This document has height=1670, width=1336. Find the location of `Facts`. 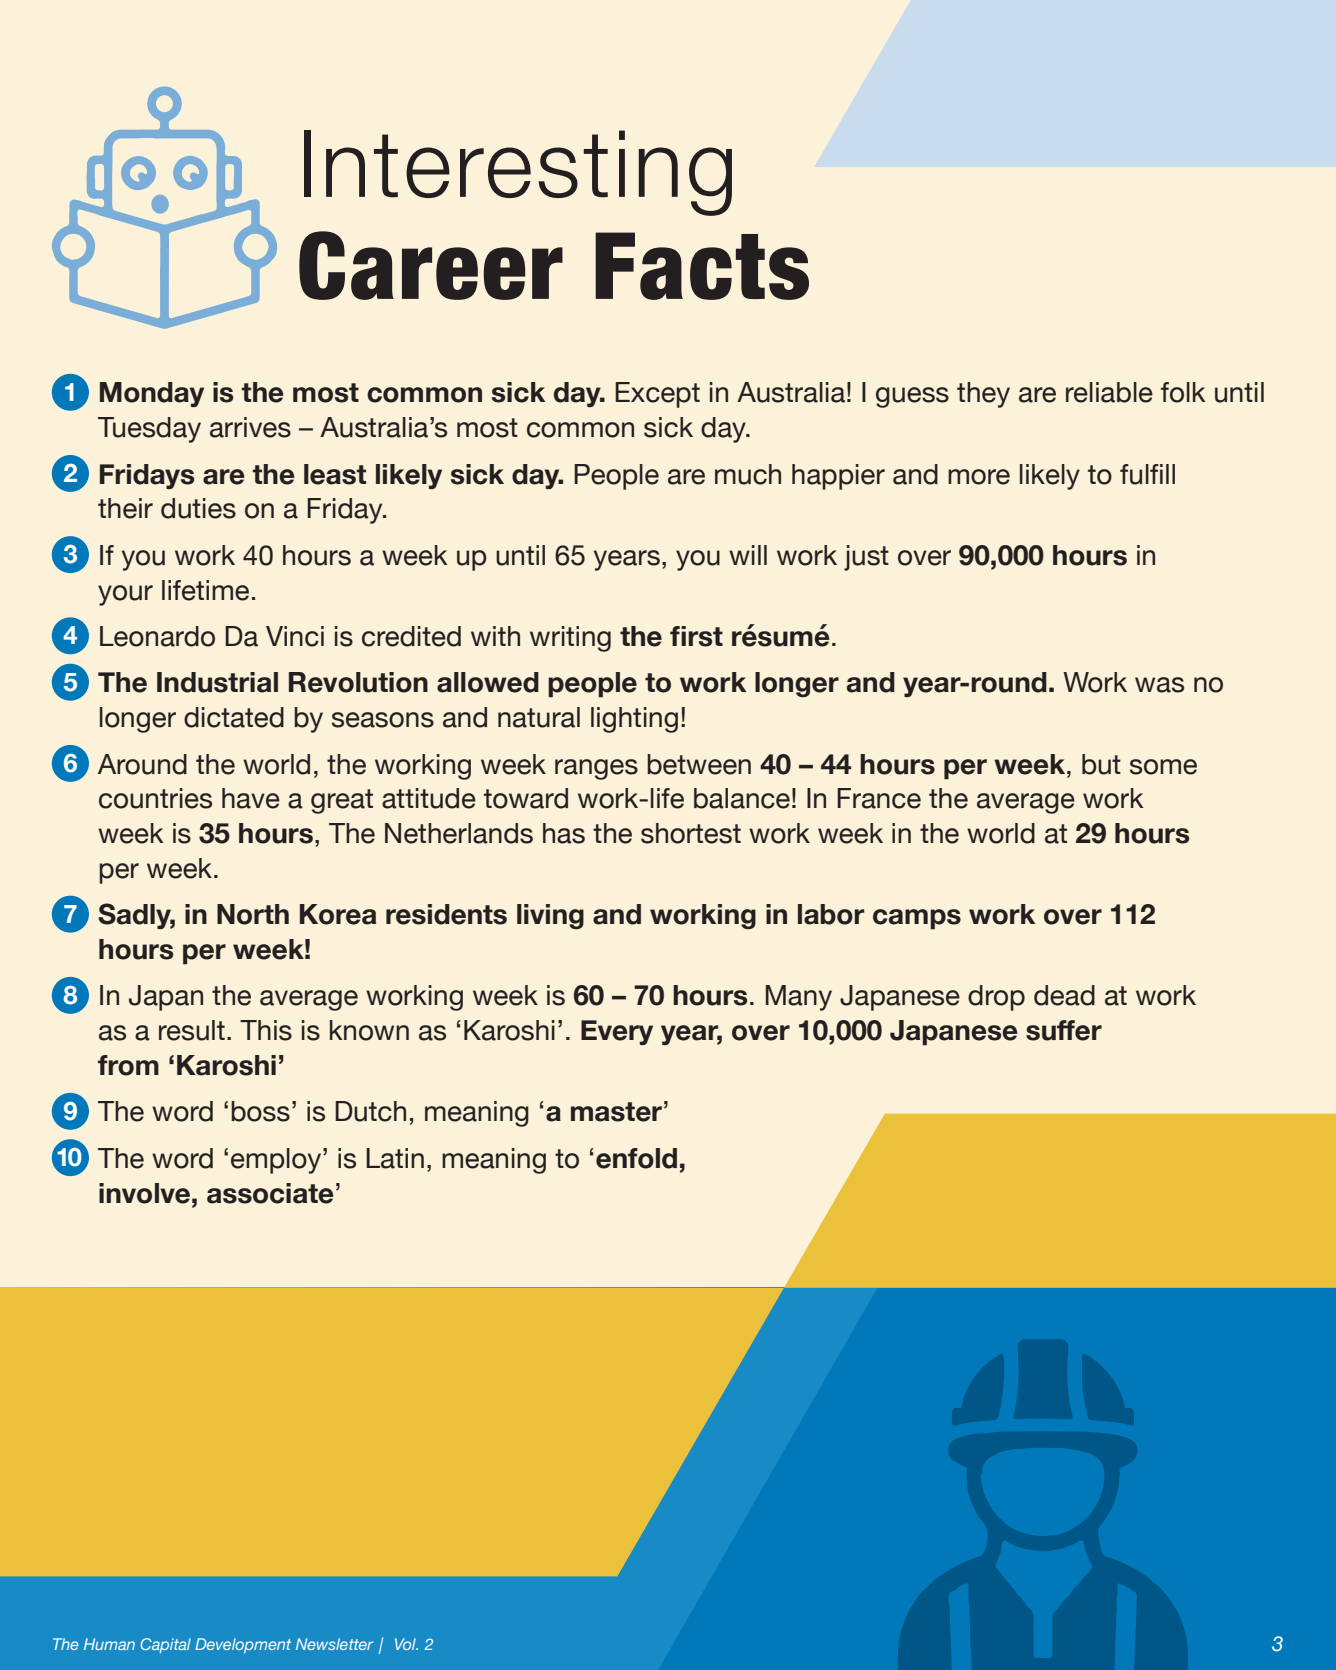

Facts is located at coordinates (702, 266).
